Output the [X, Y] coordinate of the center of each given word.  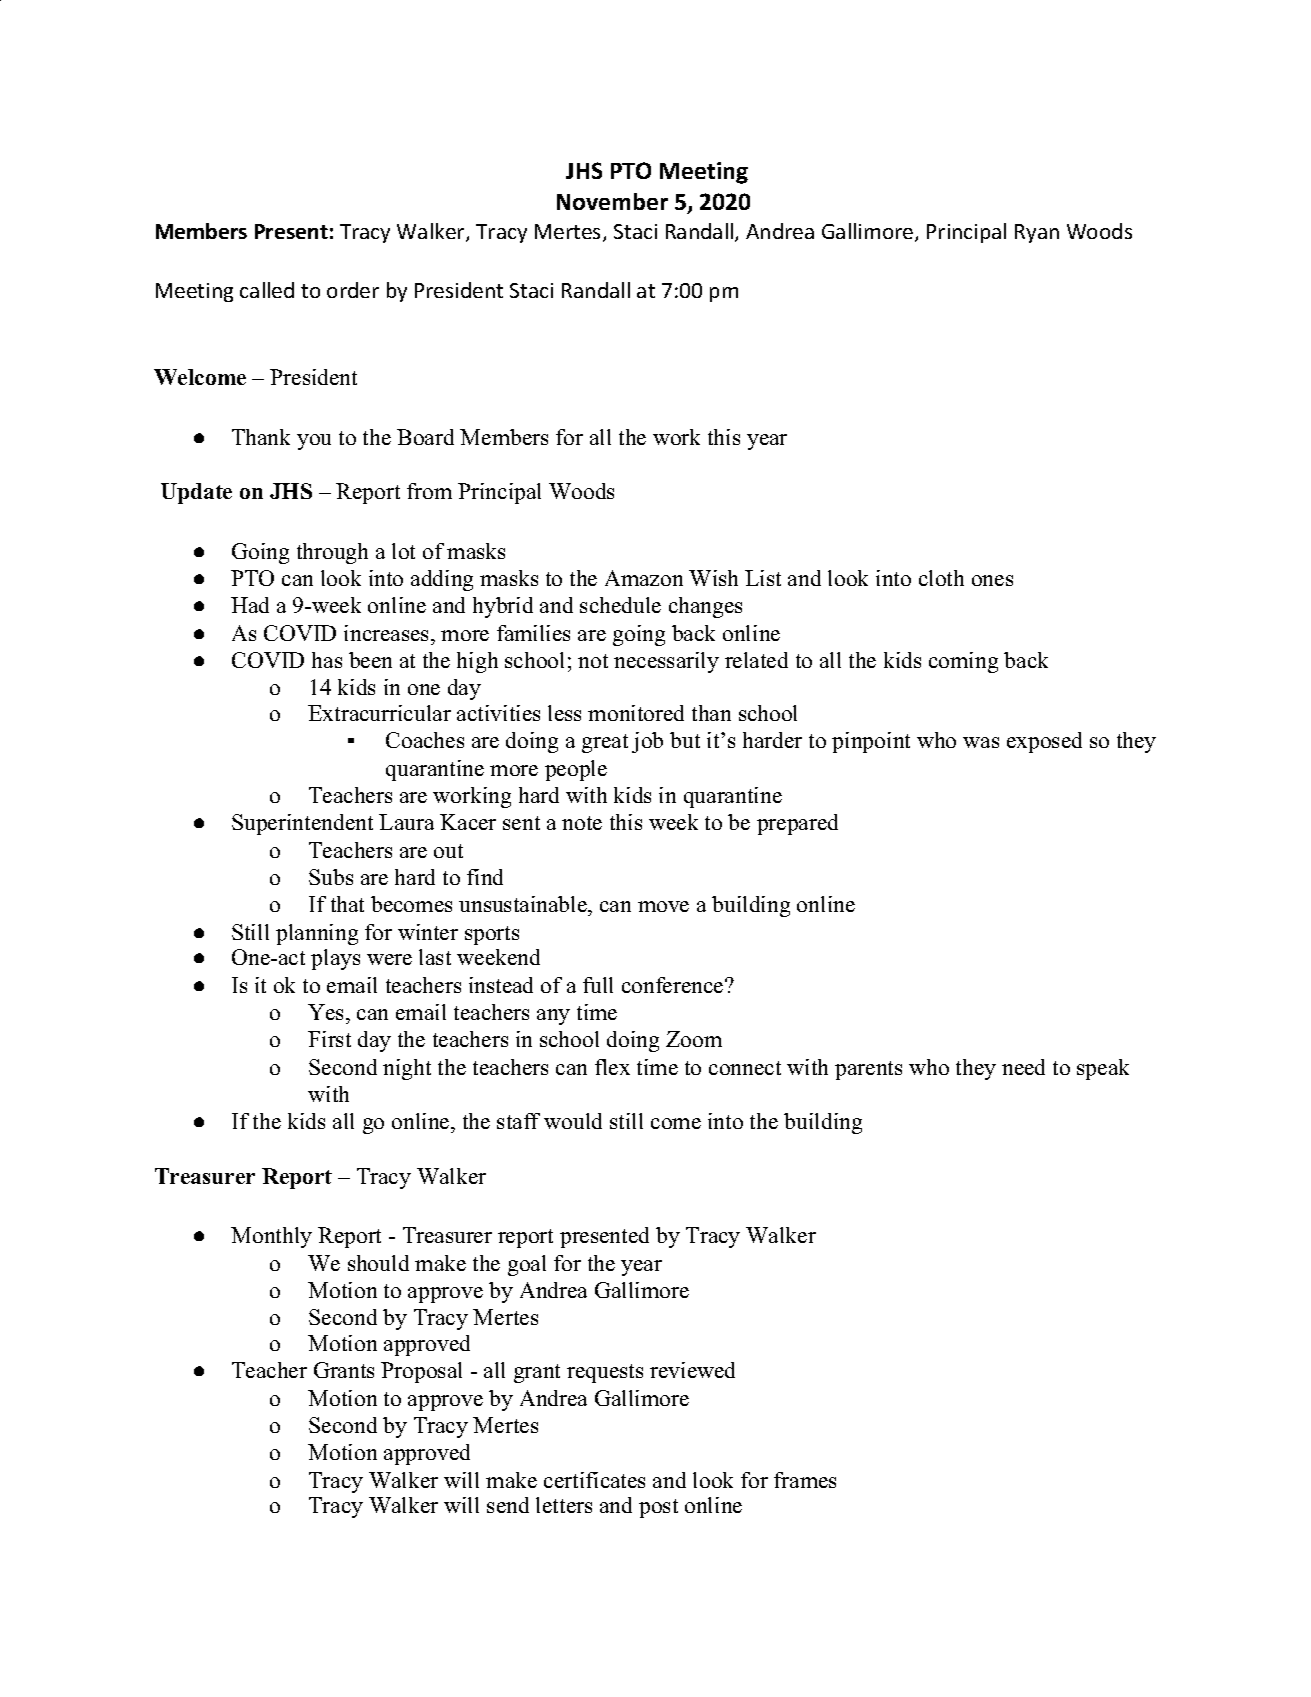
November [612, 201]
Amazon [644, 578]
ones [992, 580]
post [658, 1508]
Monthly [271, 1237]
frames [805, 1480]
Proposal [421, 1372]
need [1023, 1067]
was [981, 742]
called [267, 290]
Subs [331, 877]
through [332, 553]
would [573, 1121]
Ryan [1037, 233]
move [663, 906]
